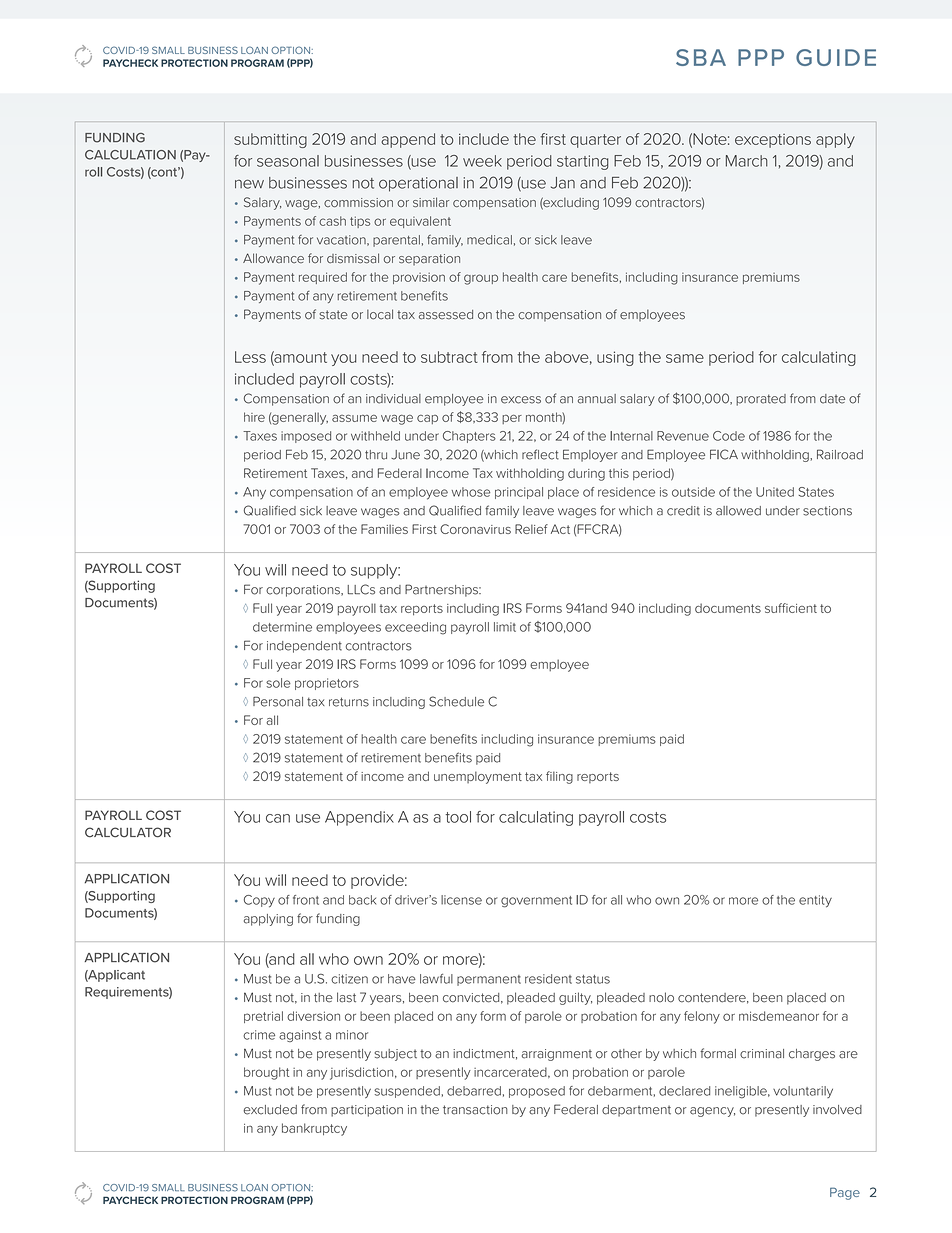 Image resolution: width=952 pixels, height=1233 pixels. Describe the element at coordinates (712, 1112) in the screenshot. I see `agency` at that location.
